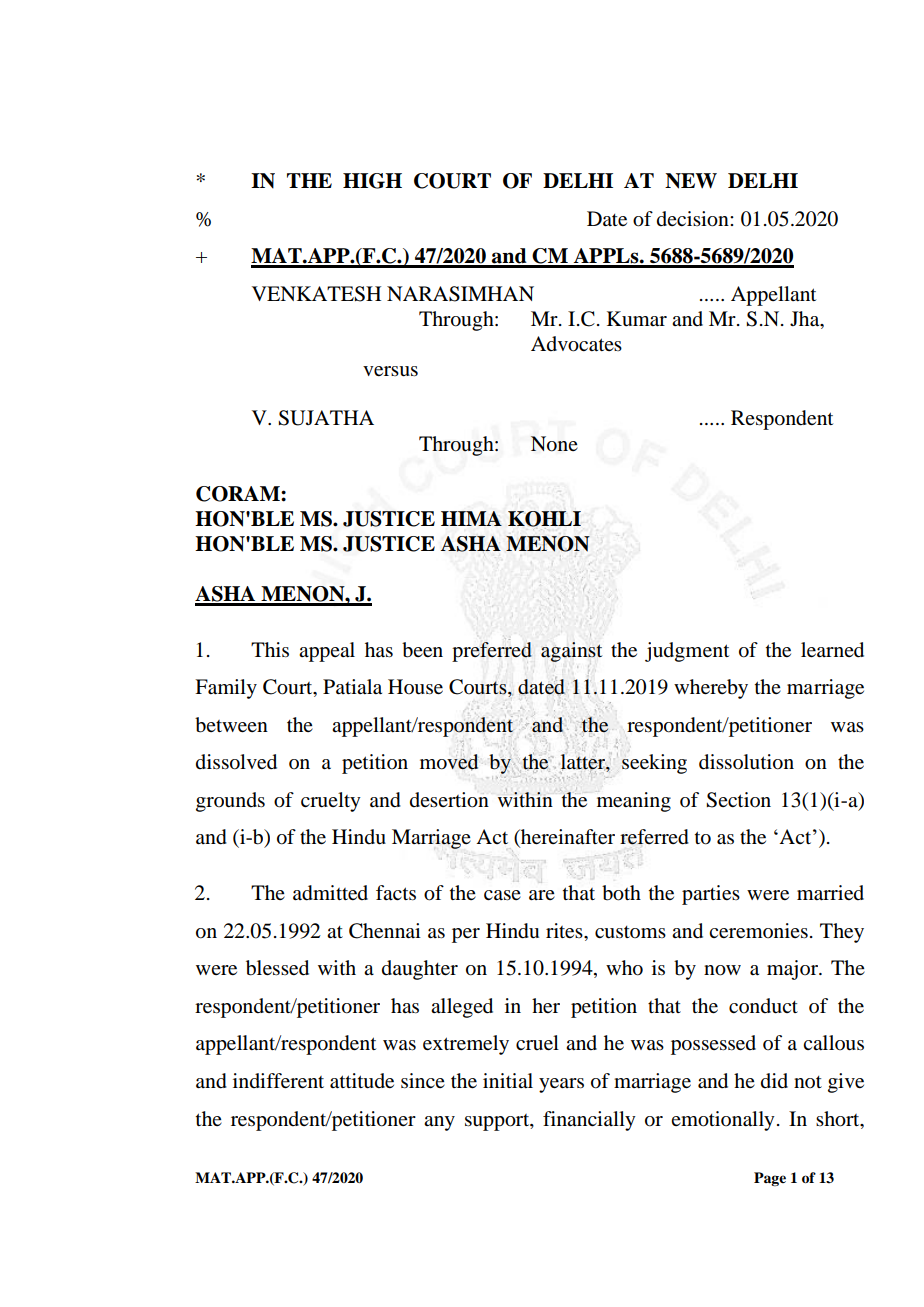 The height and width of the screenshot is (1307, 924). Describe the element at coordinates (832, 650) in the screenshot. I see `learned` at that location.
